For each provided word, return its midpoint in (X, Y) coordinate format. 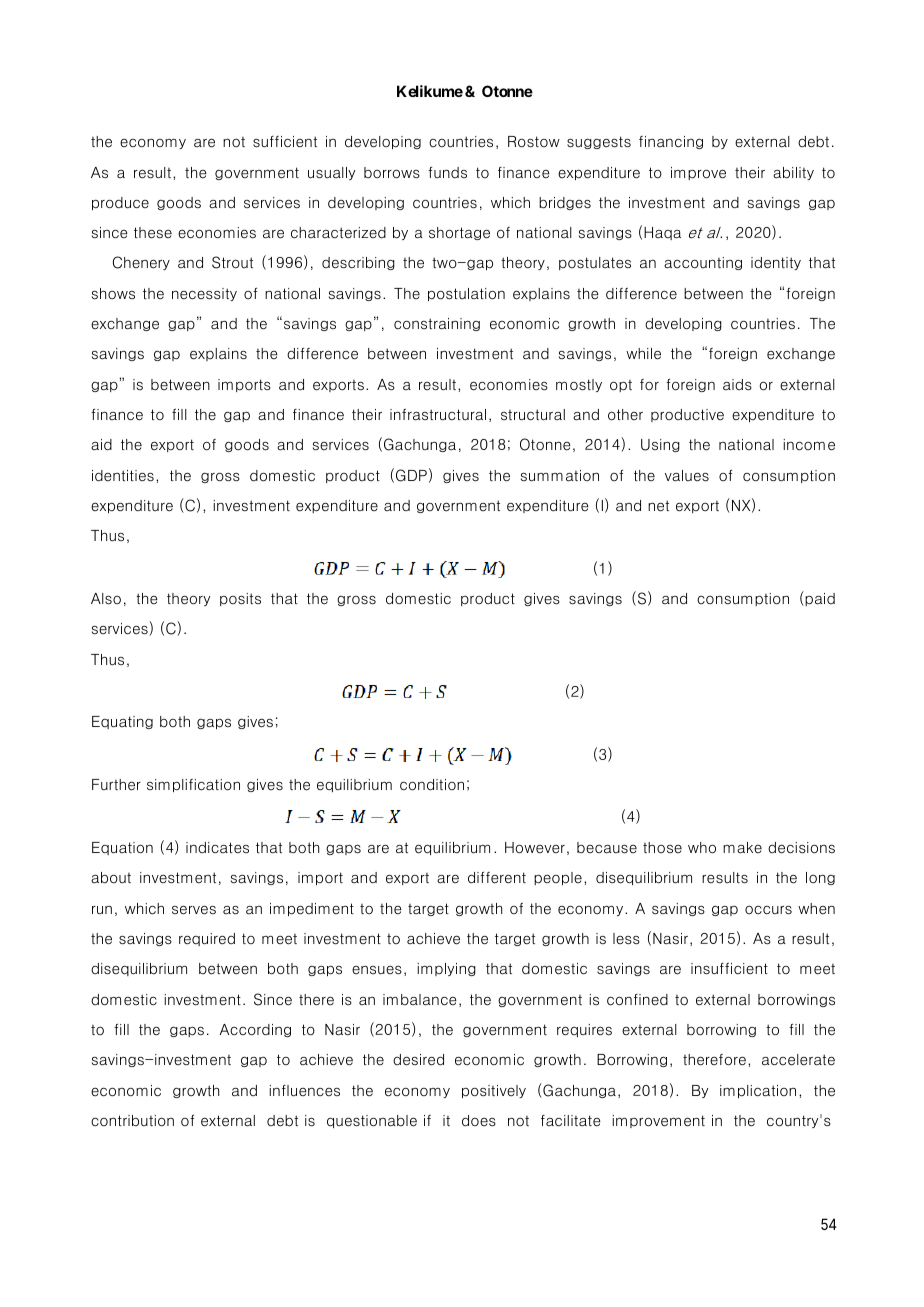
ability (793, 173)
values (687, 476)
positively (494, 1091)
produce (120, 203)
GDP (411, 475)
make (742, 848)
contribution (132, 1121)
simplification (193, 785)
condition (432, 785)
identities (123, 476)
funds (447, 172)
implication (758, 1091)
